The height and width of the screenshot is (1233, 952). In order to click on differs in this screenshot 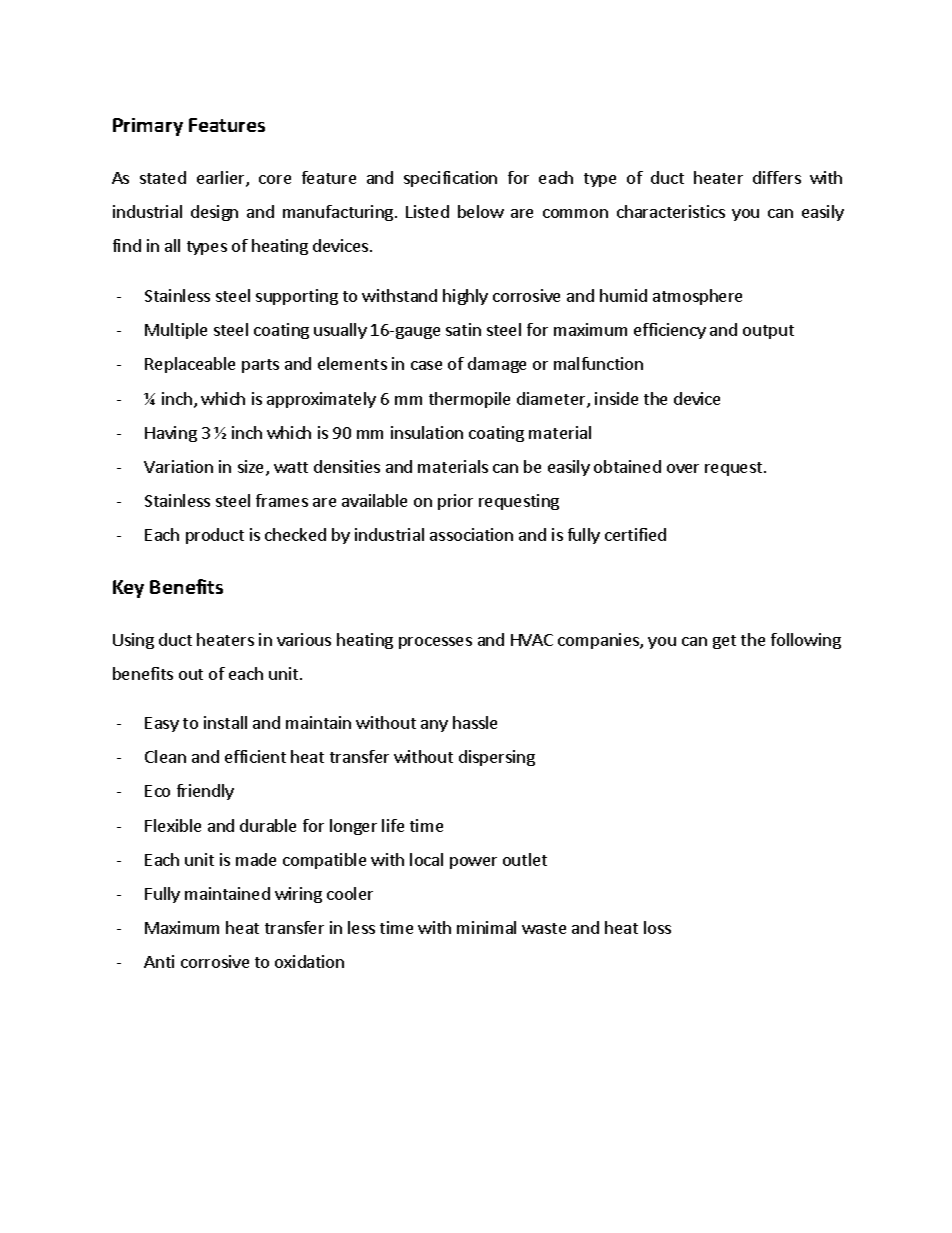, I will do `click(777, 177)`.
